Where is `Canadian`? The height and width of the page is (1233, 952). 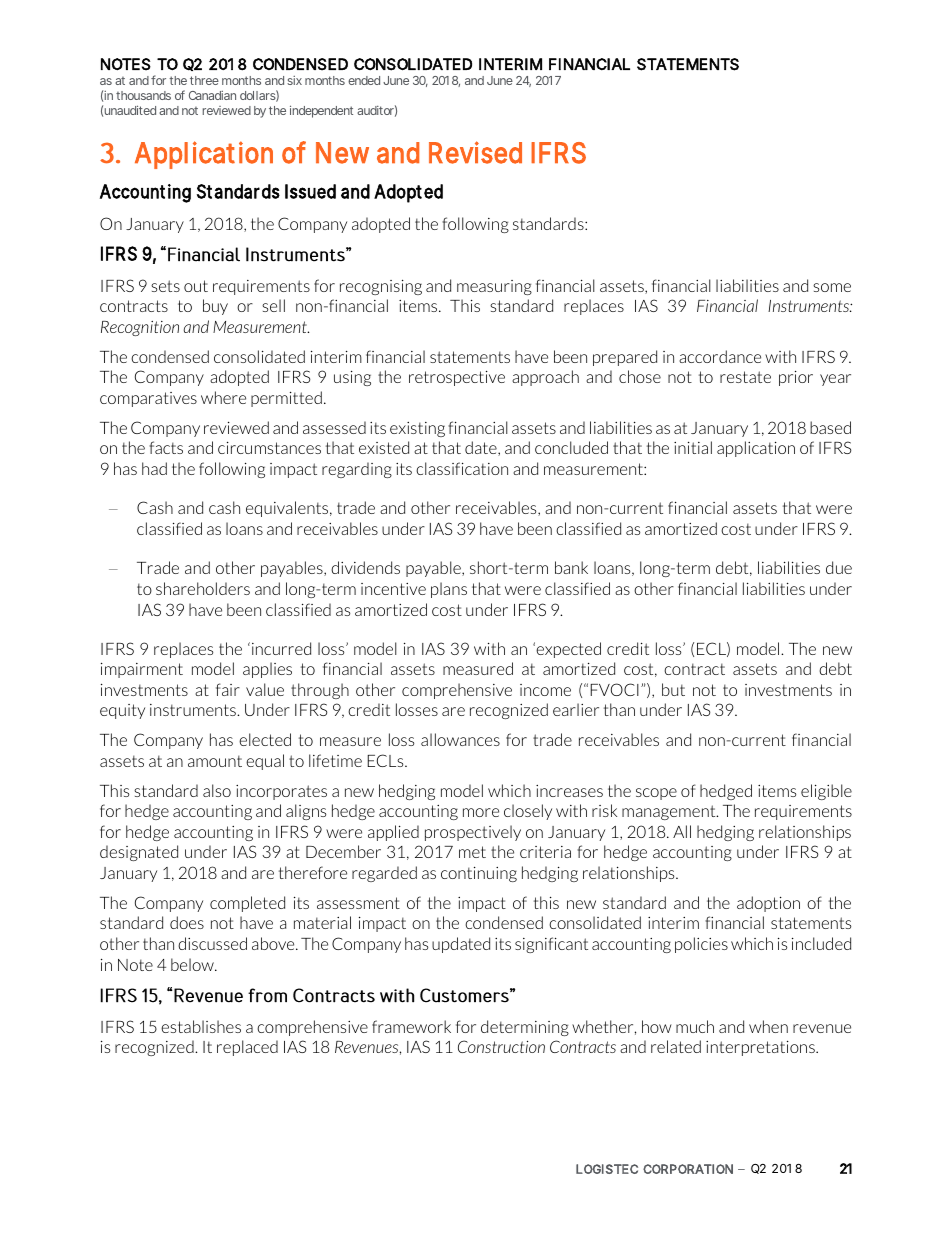 Canadian is located at coordinates (212, 95).
